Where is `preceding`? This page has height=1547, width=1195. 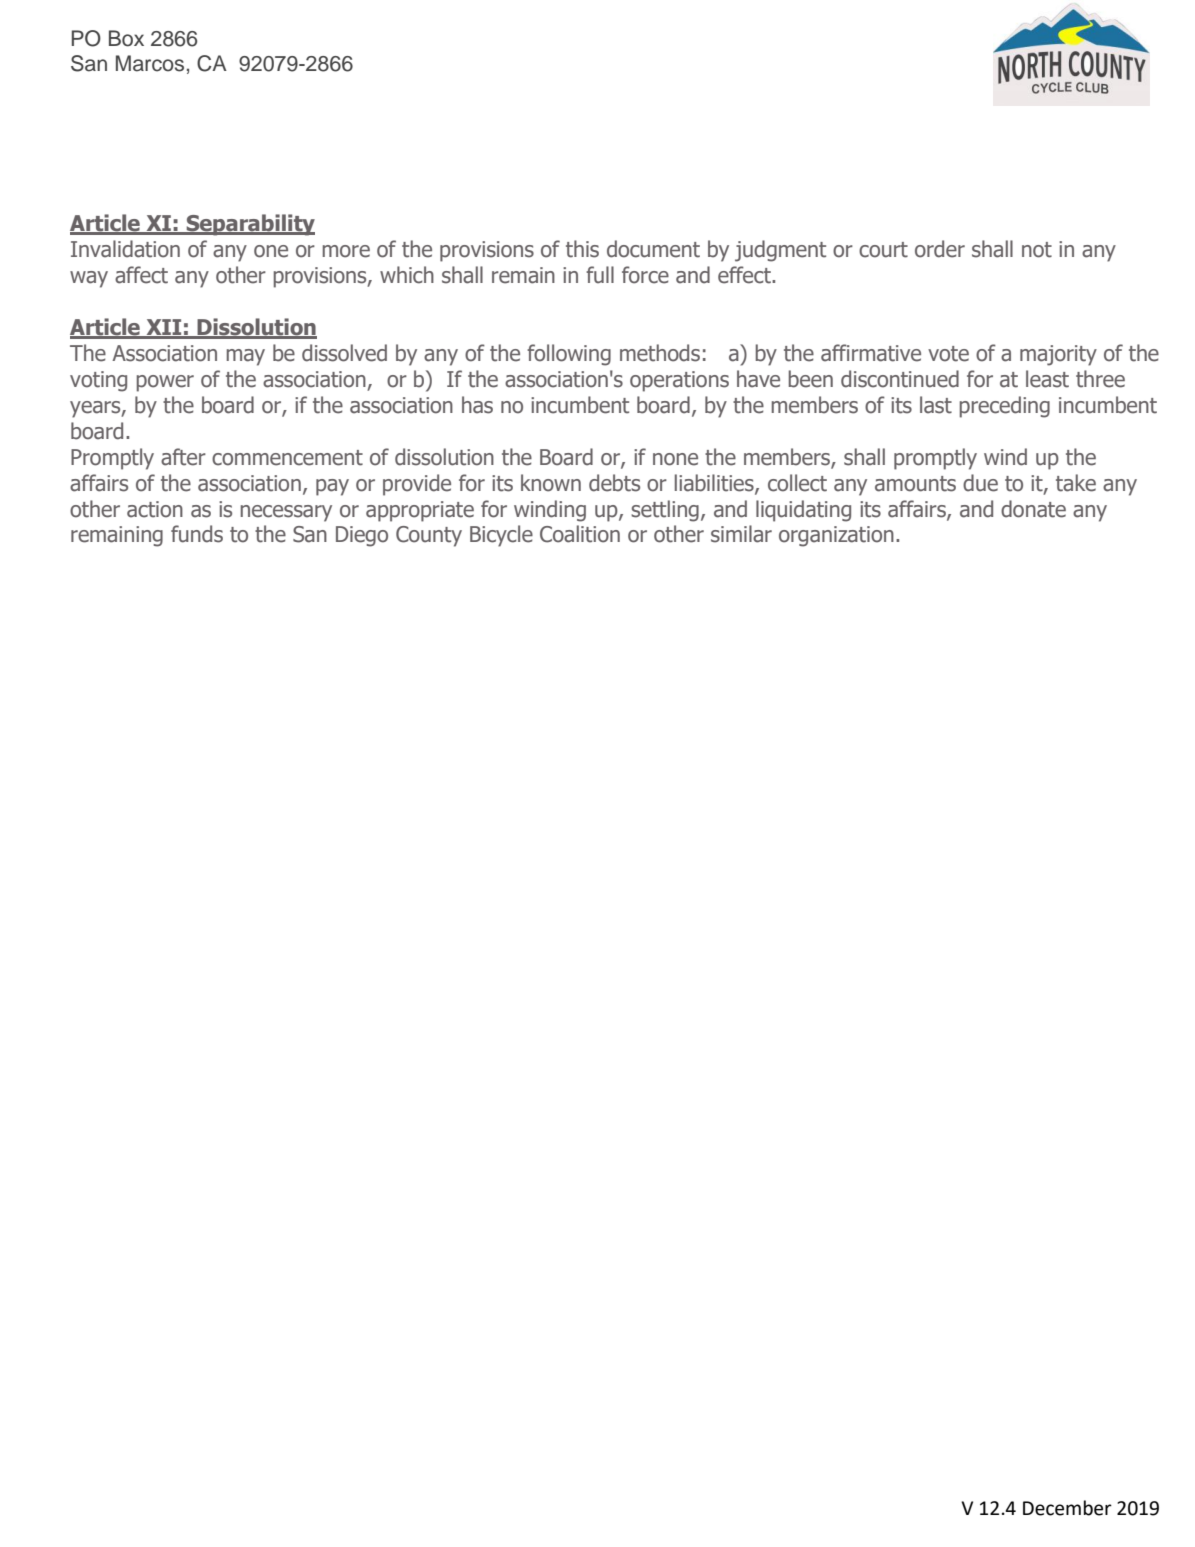
preceding is located at coordinates (1005, 407).
